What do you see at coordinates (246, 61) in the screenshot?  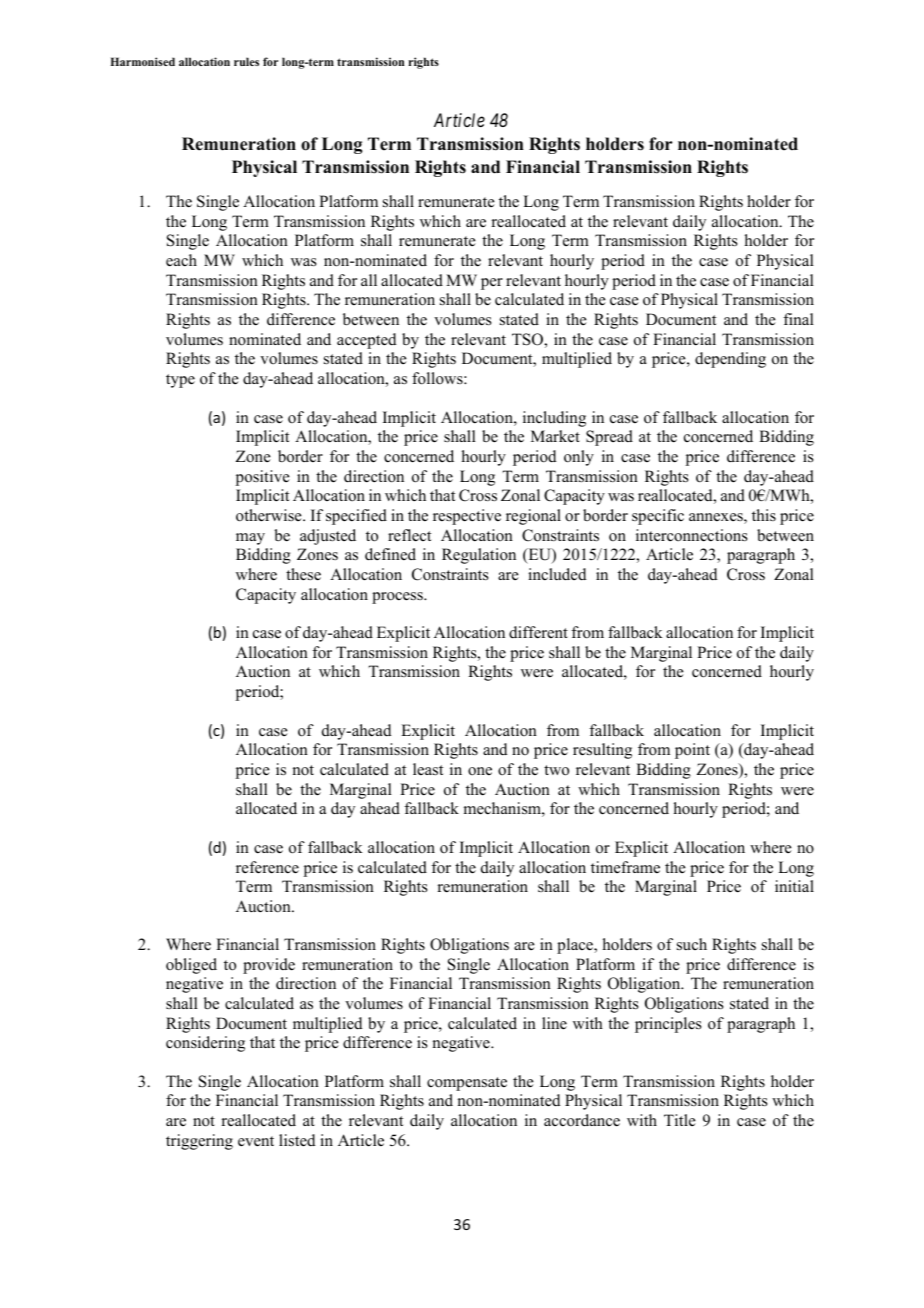 I see `rules` at bounding box center [246, 61].
